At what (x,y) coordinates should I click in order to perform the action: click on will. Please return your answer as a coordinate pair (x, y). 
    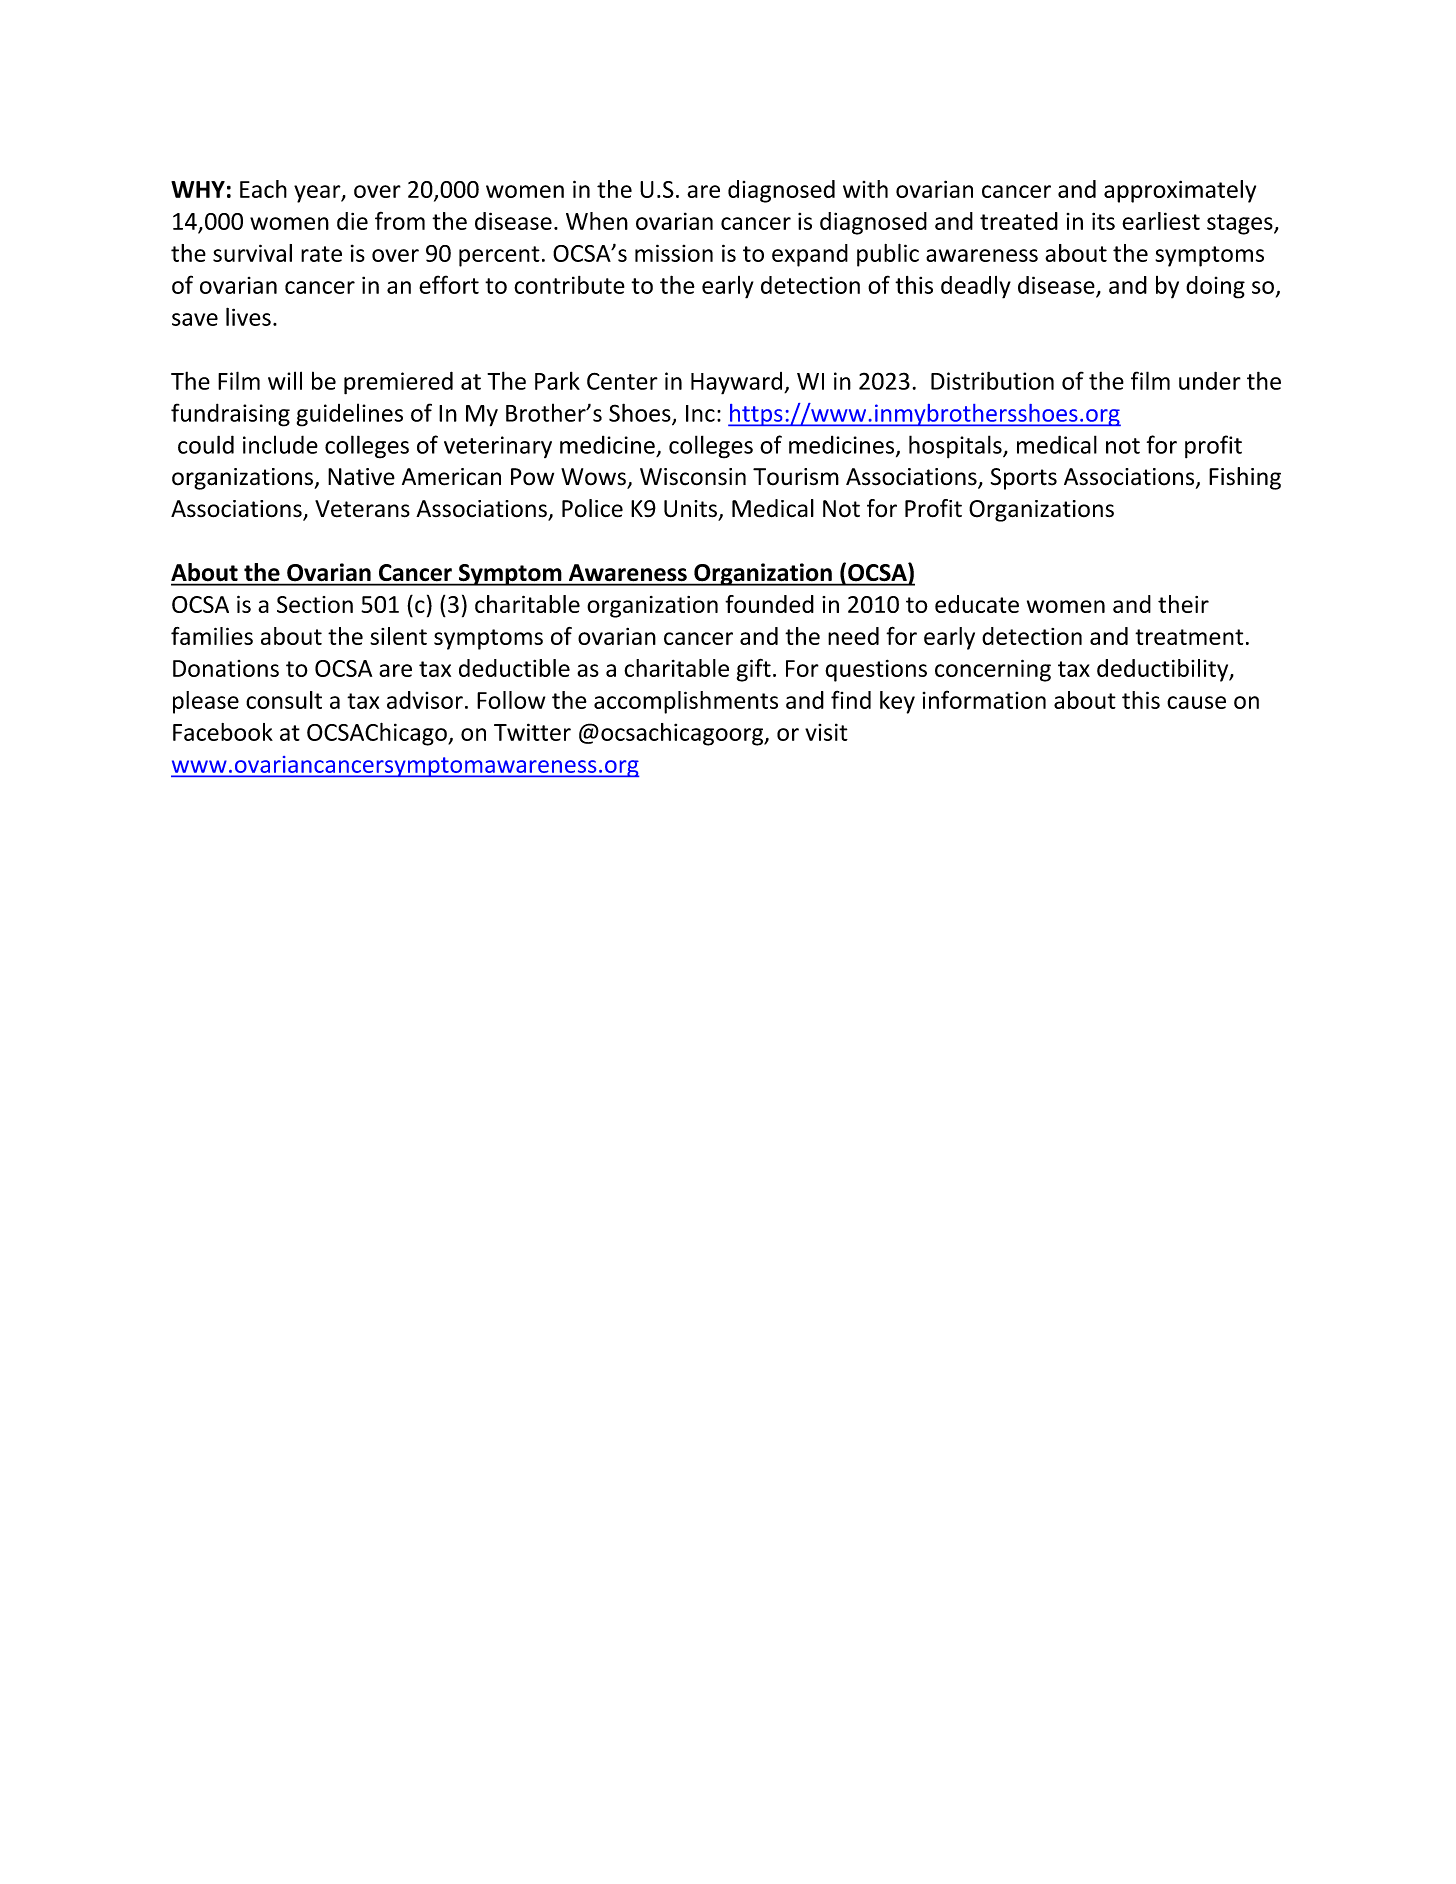
    Looking at the image, I should click on (285, 380).
